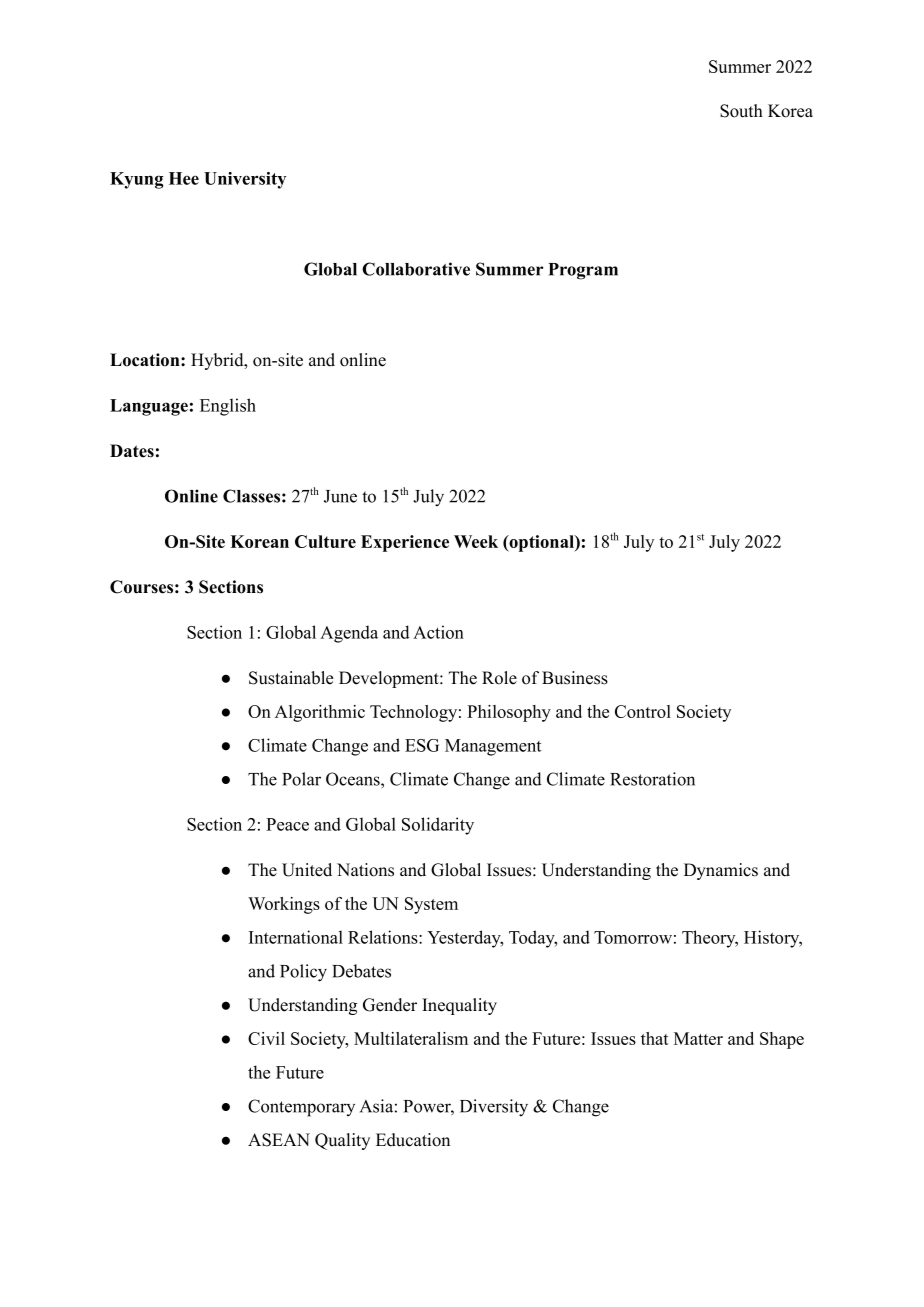  I want to click on Solidarity, so click(438, 826).
